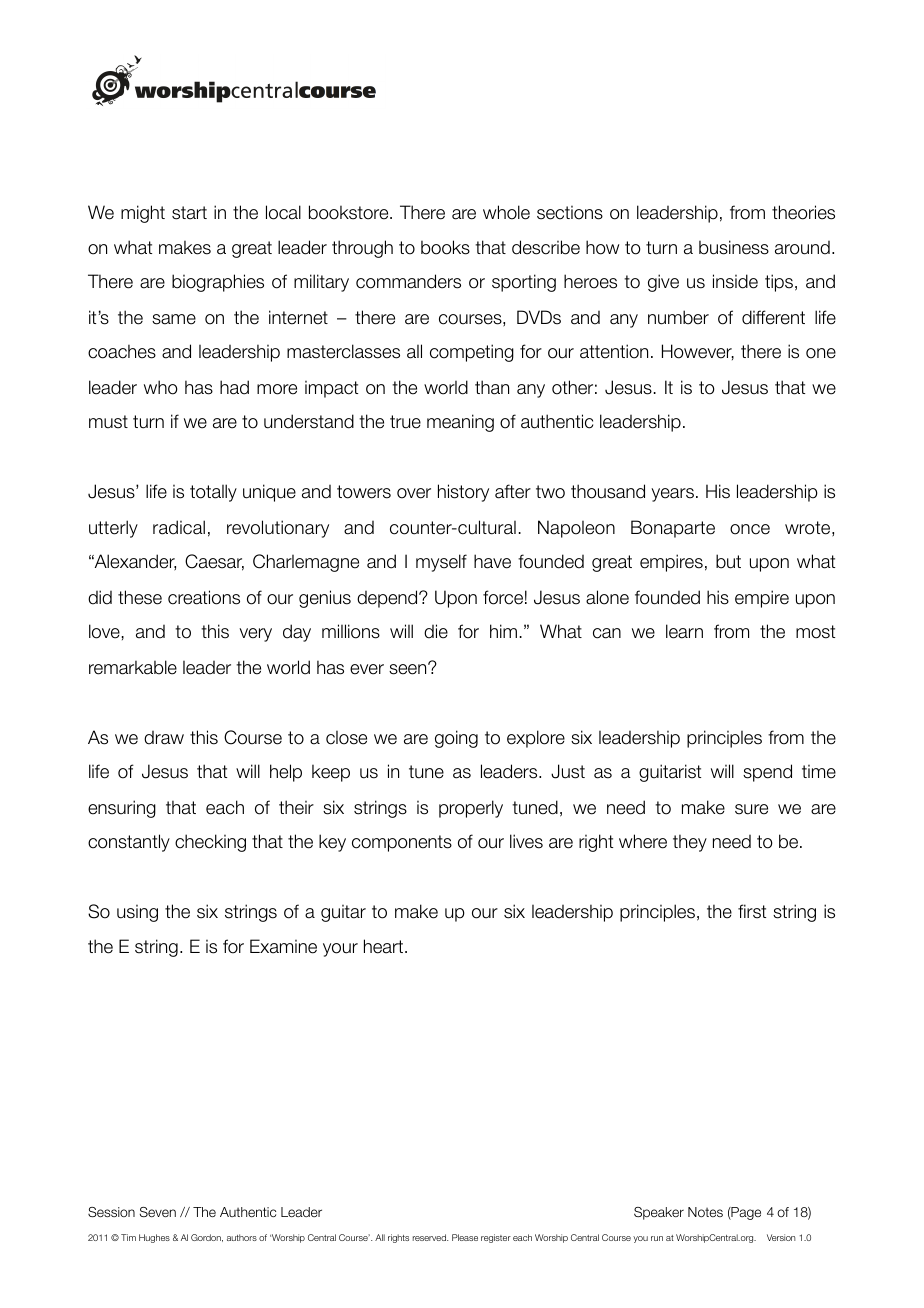 This document has width=924, height=1308. I want to click on Please, so click(465, 1237).
